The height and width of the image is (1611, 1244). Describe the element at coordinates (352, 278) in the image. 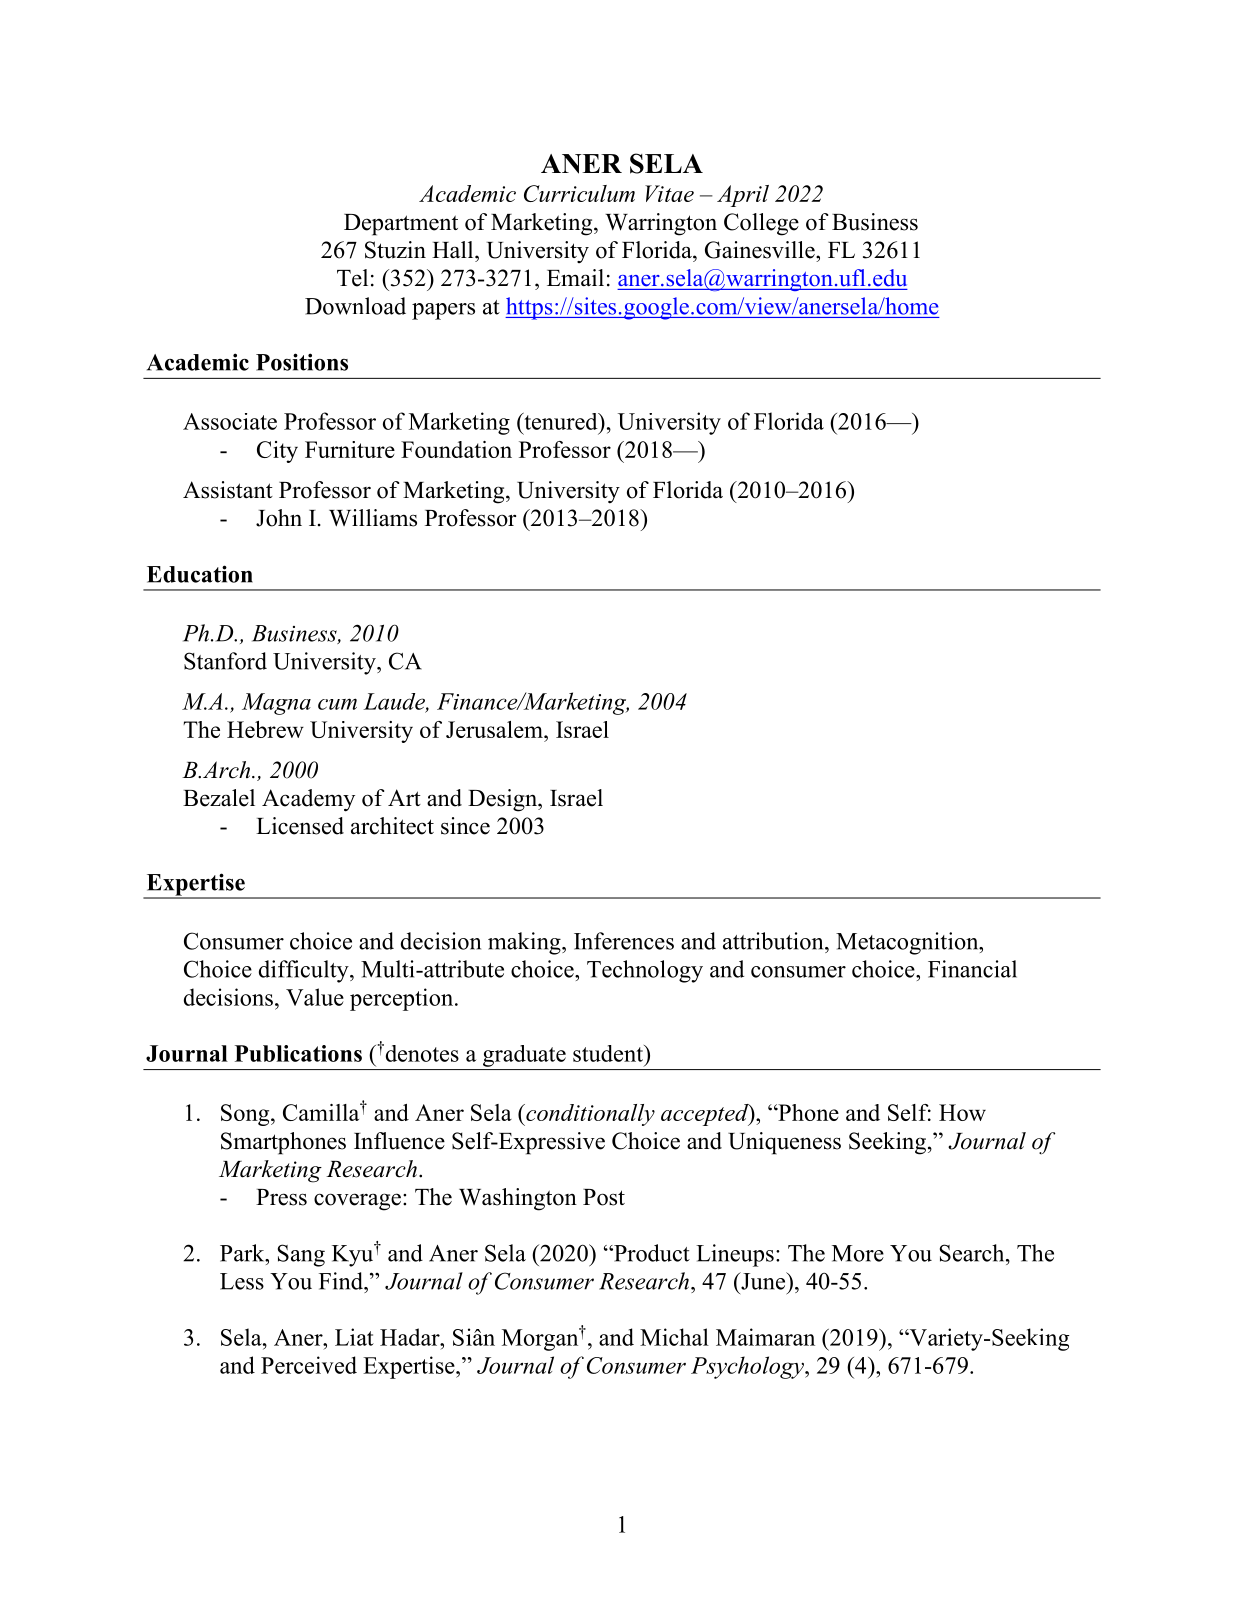

I see `Tel` at that location.
